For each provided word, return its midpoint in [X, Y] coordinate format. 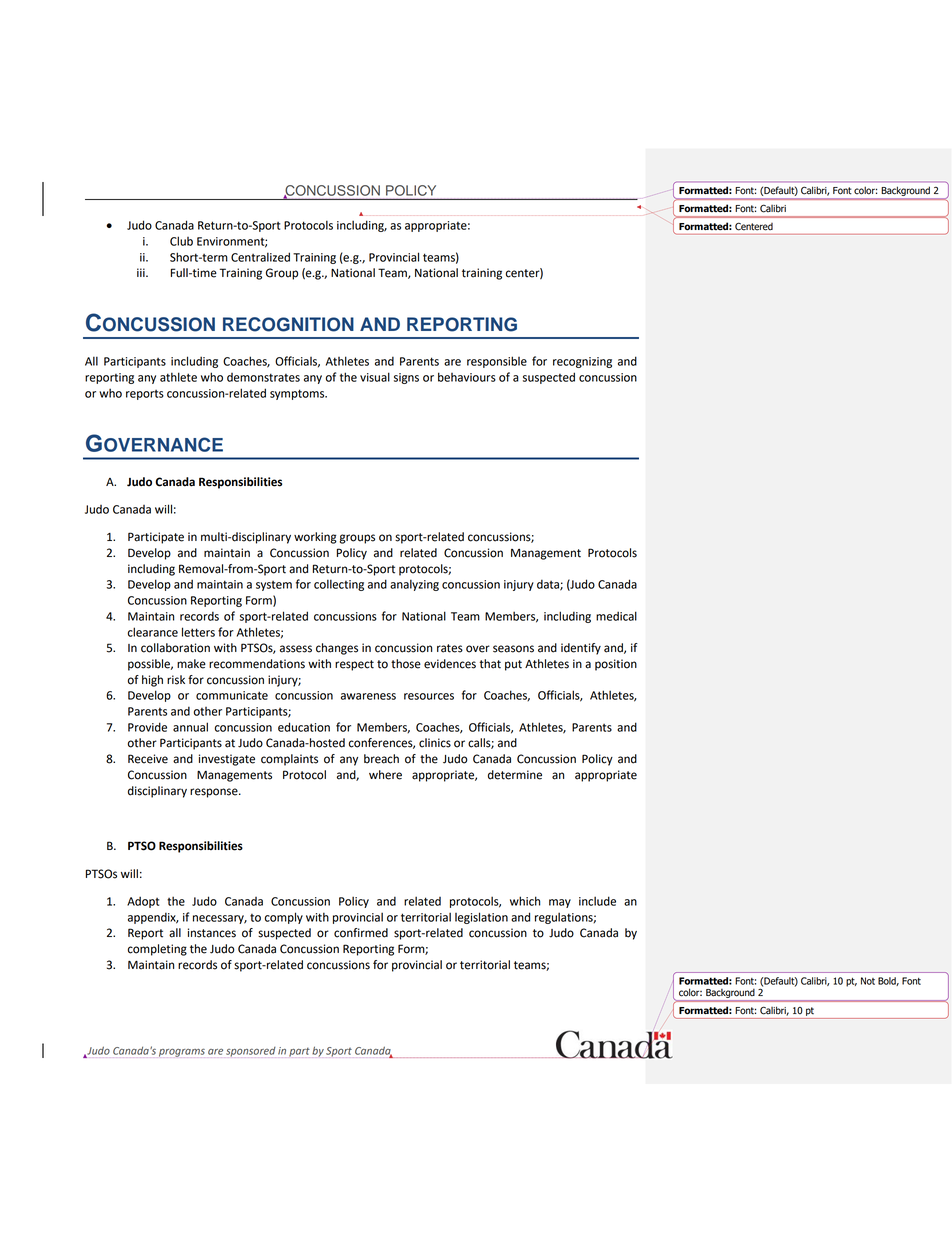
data [549, 585]
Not [868, 981]
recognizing [582, 362]
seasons [513, 649]
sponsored [251, 1052]
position [616, 665]
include [597, 901]
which [525, 901]
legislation [481, 918]
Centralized [260, 257]
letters [198, 632]
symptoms [298, 394]
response [215, 793]
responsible [497, 362]
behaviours [467, 377]
